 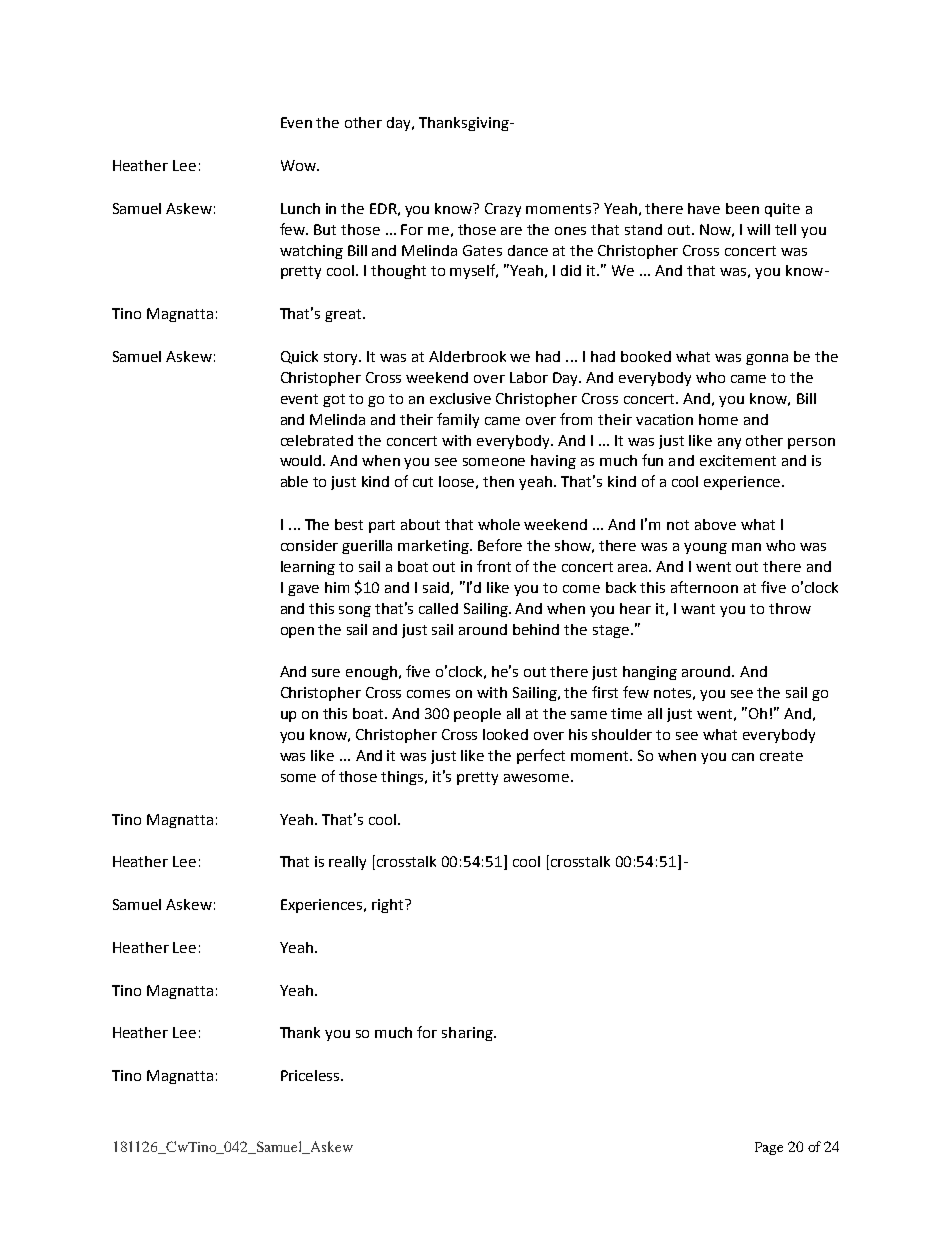 What do you see at coordinates (536, 629) in the page?
I see `behind` at bounding box center [536, 629].
